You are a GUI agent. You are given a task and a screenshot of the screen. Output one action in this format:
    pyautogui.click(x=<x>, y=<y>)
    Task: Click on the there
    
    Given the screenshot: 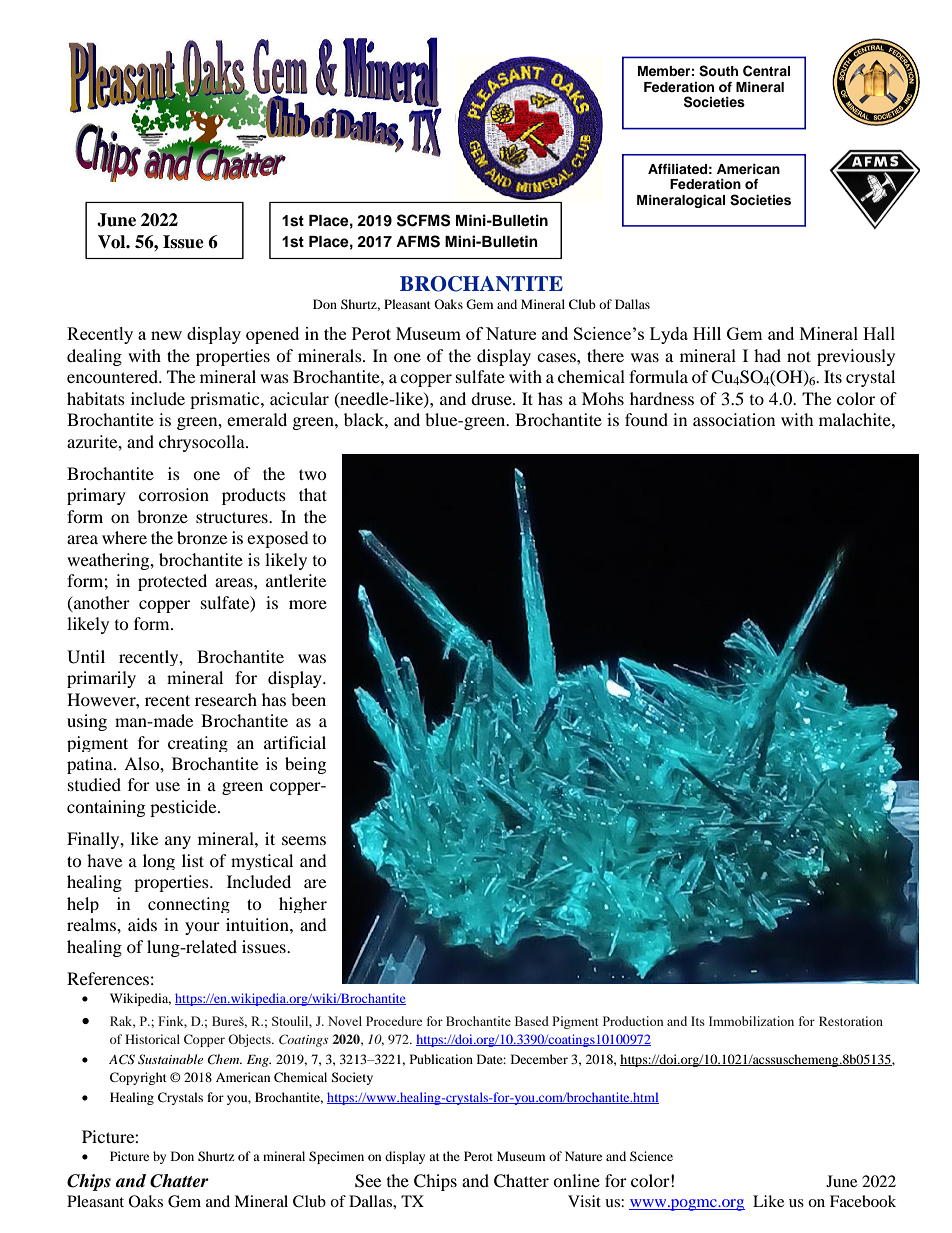 What is the action you would take?
    pyautogui.click(x=605, y=355)
